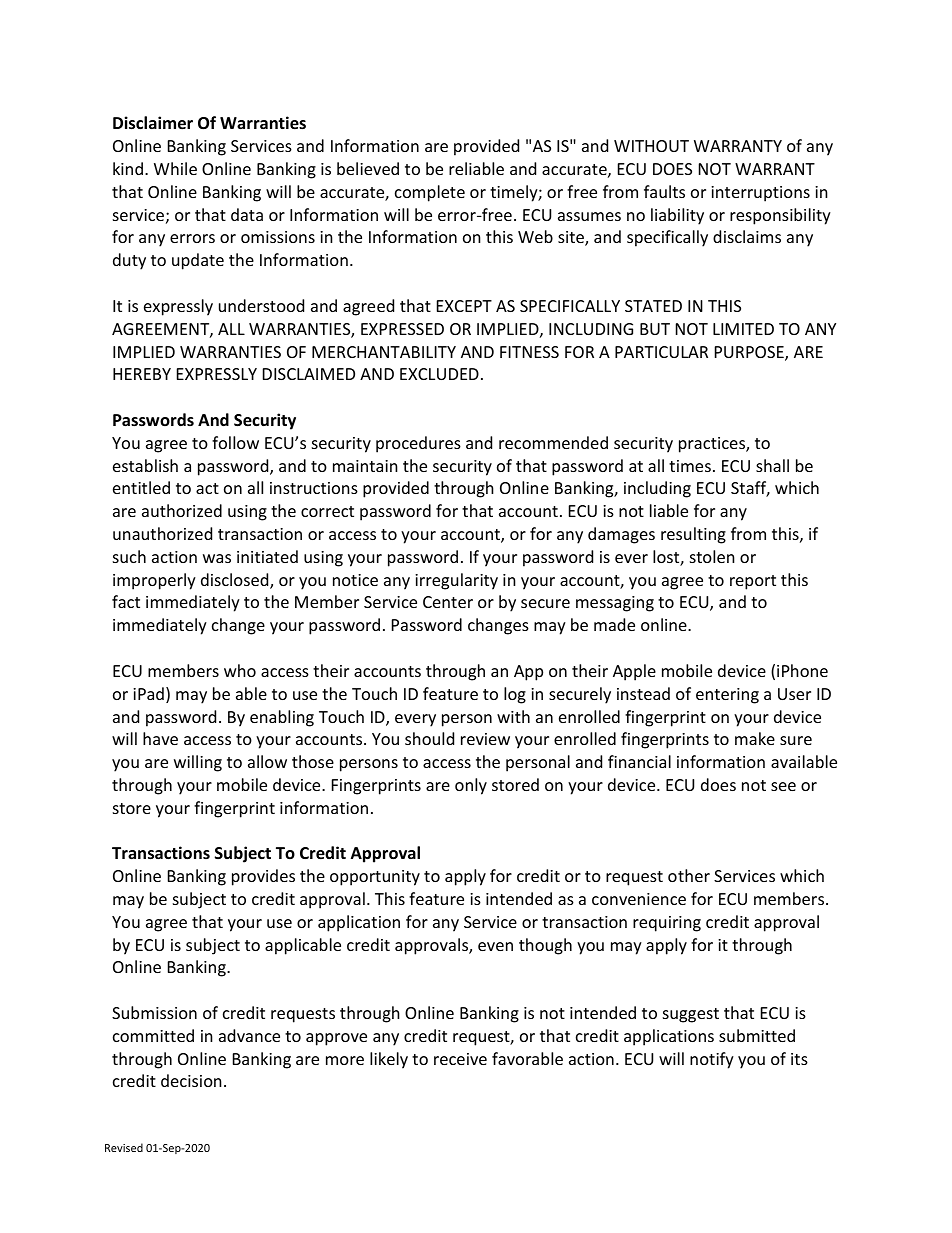  What do you see at coordinates (712, 1060) in the screenshot?
I see `notify` at bounding box center [712, 1060].
